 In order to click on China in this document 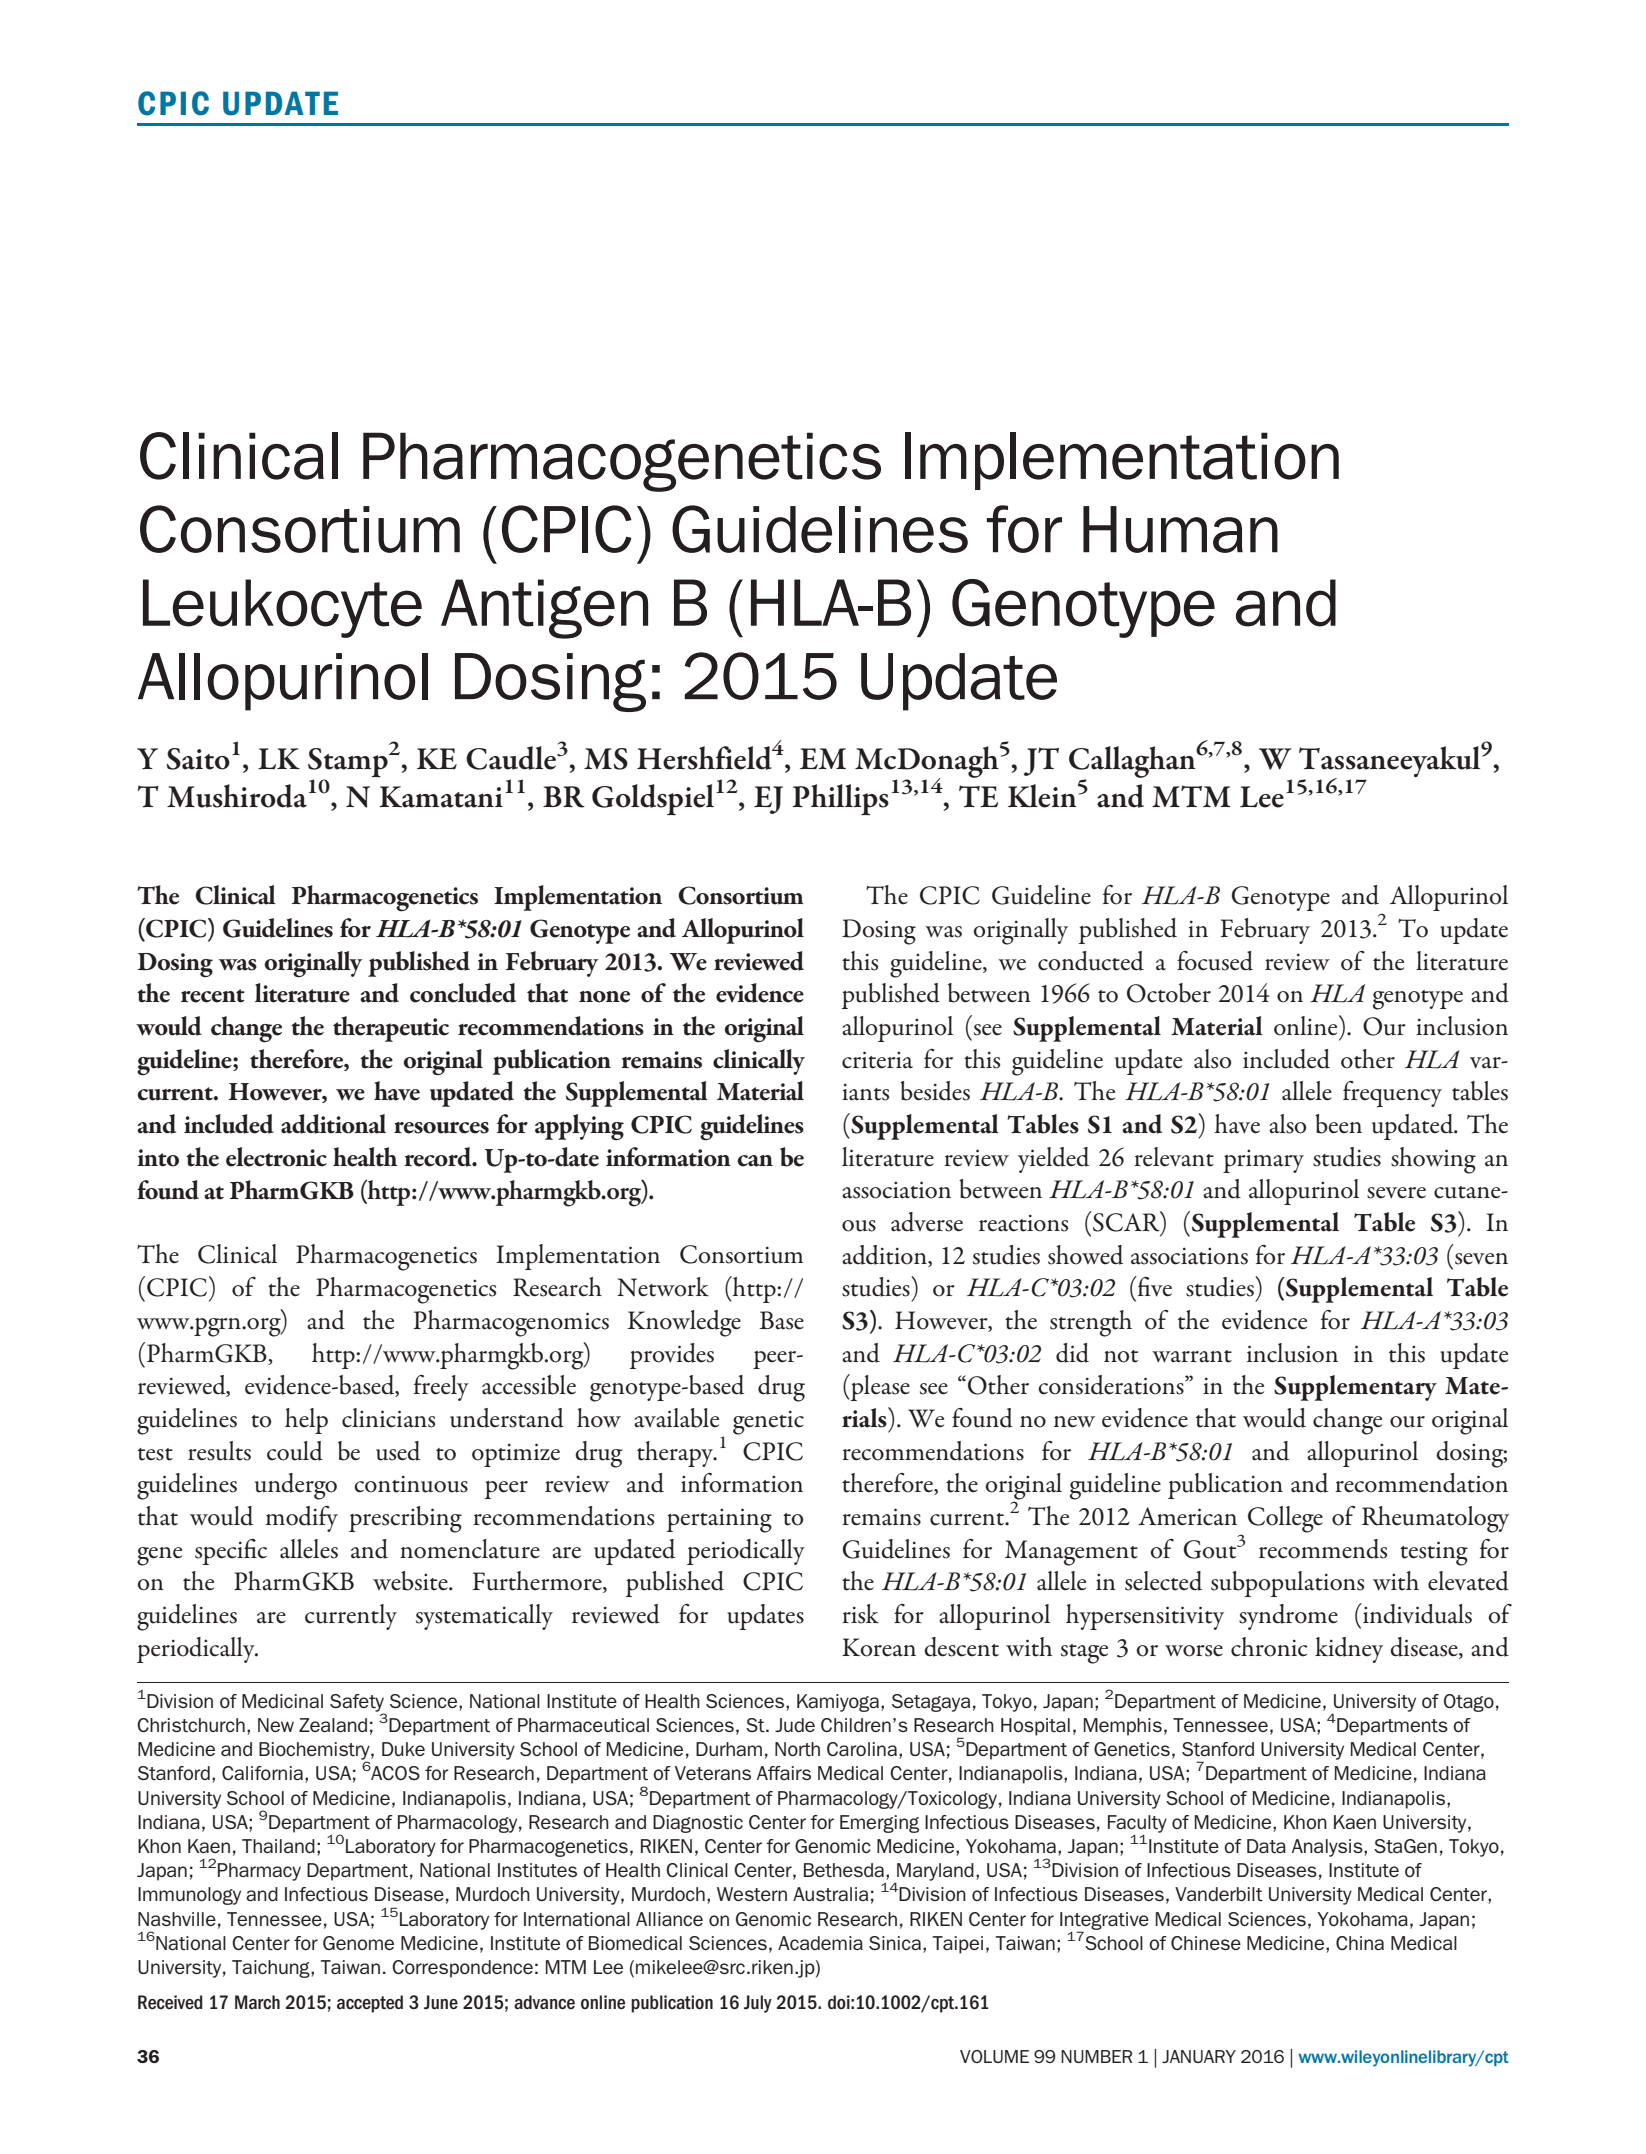, I will do `click(1360, 1943)`.
